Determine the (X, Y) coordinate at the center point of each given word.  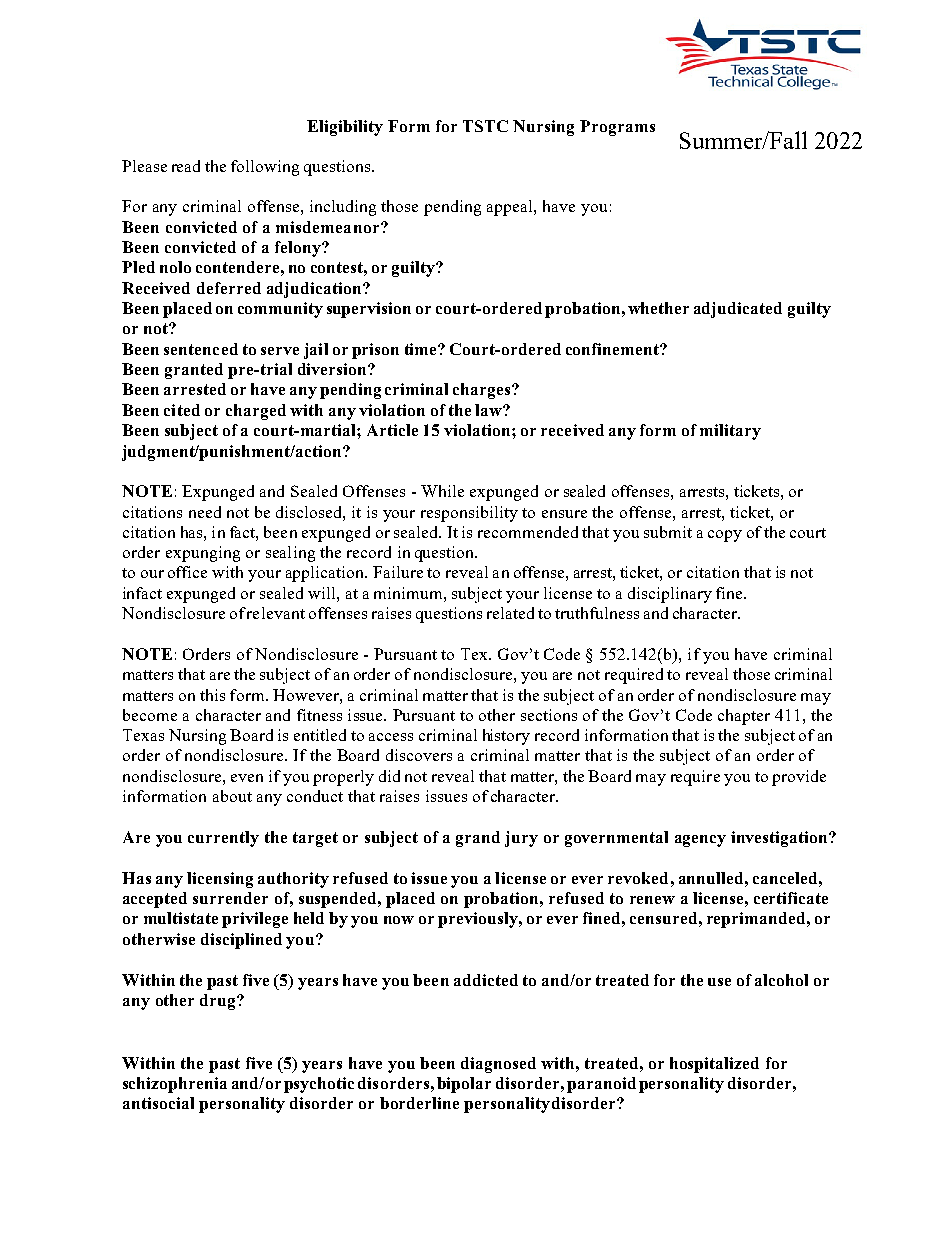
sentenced (201, 349)
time (422, 349)
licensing (220, 880)
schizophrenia (175, 1085)
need (205, 512)
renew (652, 900)
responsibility (469, 514)
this (212, 695)
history (506, 737)
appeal (511, 208)
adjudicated (738, 310)
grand (478, 839)
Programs (617, 128)
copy (725, 536)
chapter (744, 717)
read (186, 166)
